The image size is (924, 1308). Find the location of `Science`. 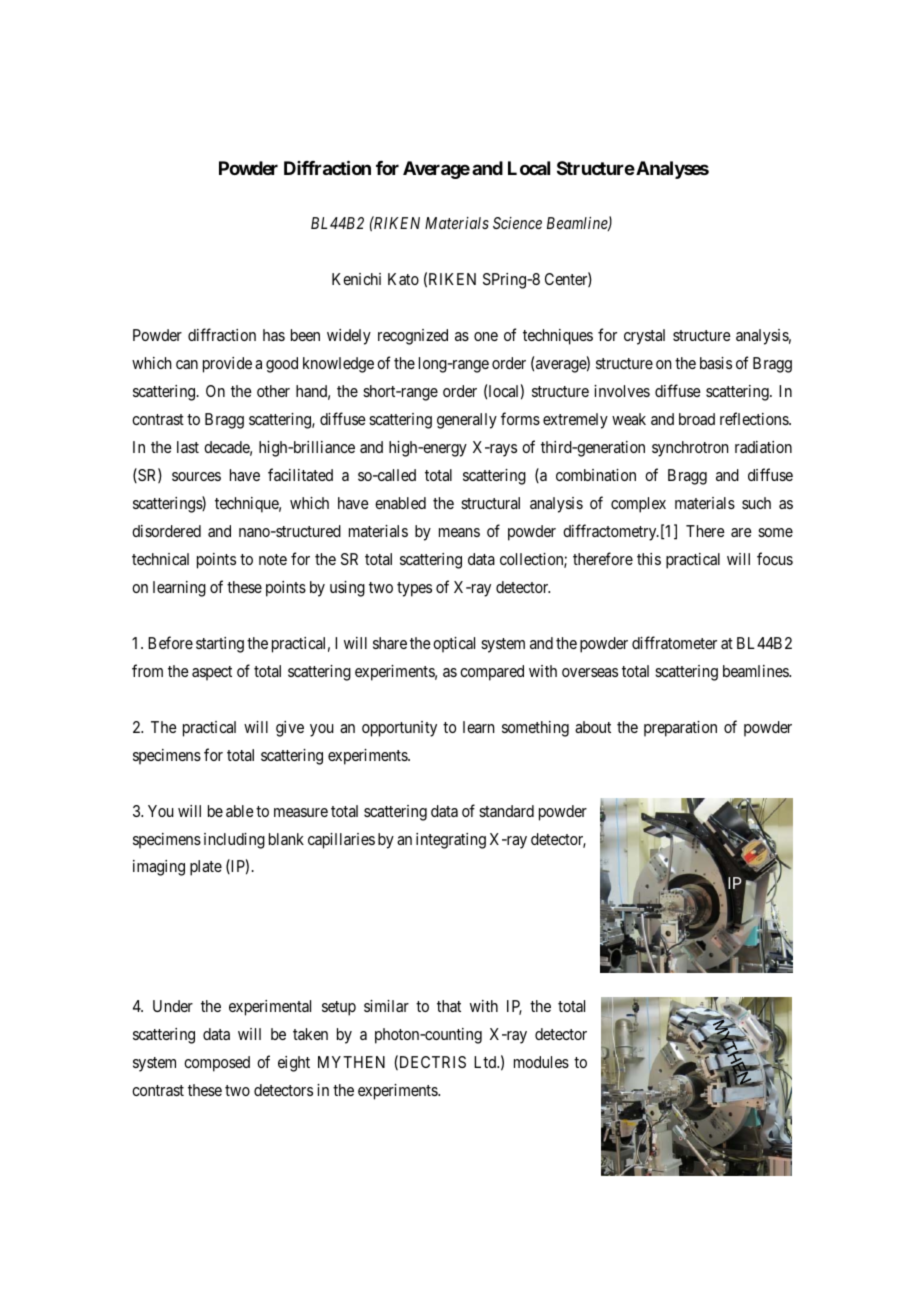

Science is located at coordinates (517, 223).
